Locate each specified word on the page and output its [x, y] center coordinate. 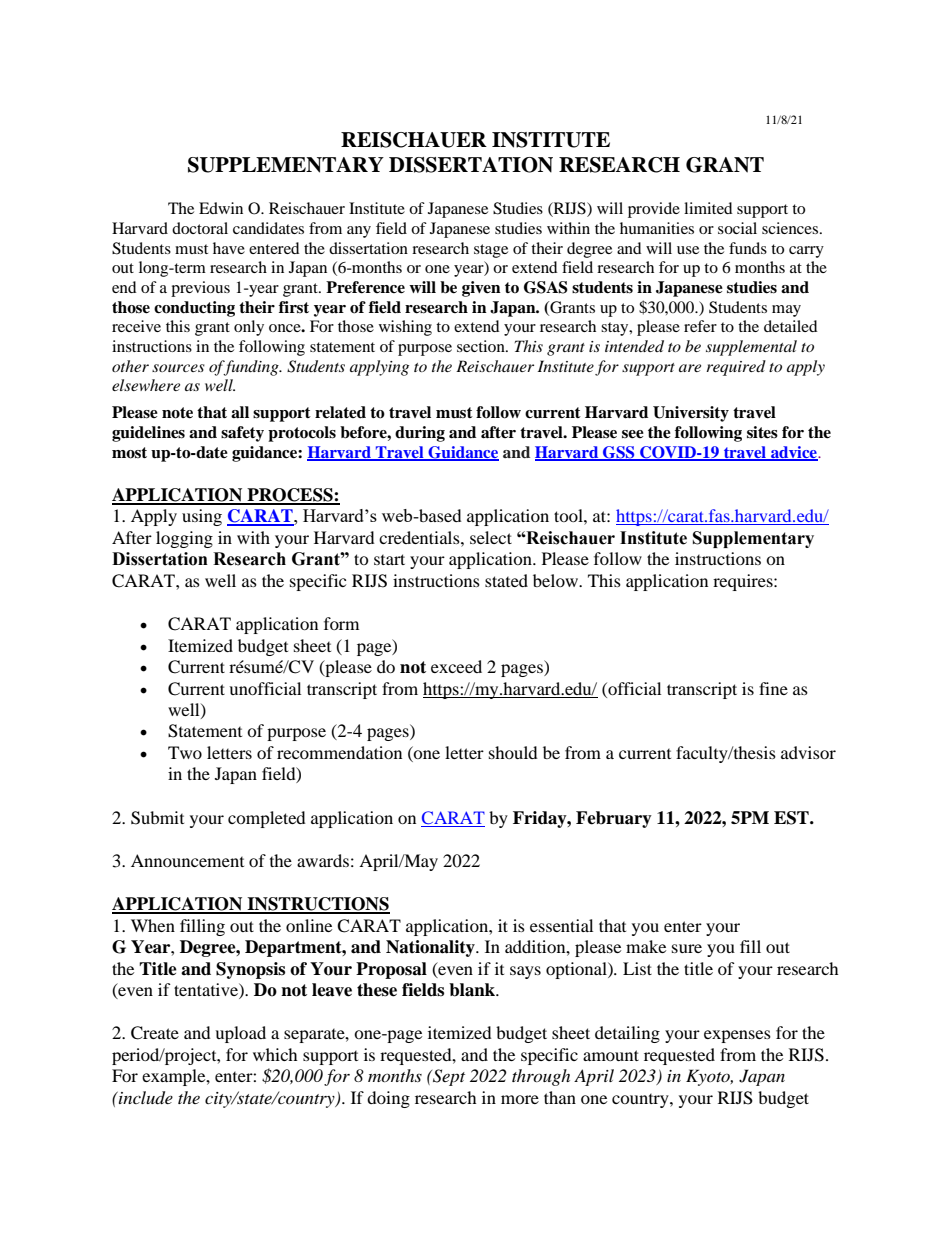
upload [240, 1034]
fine [773, 688]
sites [762, 432]
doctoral [200, 228]
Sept [448, 1077]
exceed [456, 666]
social [737, 228]
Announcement [187, 860]
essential [561, 925]
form [341, 623]
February [614, 819]
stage [491, 251]
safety [242, 434]
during [420, 434]
